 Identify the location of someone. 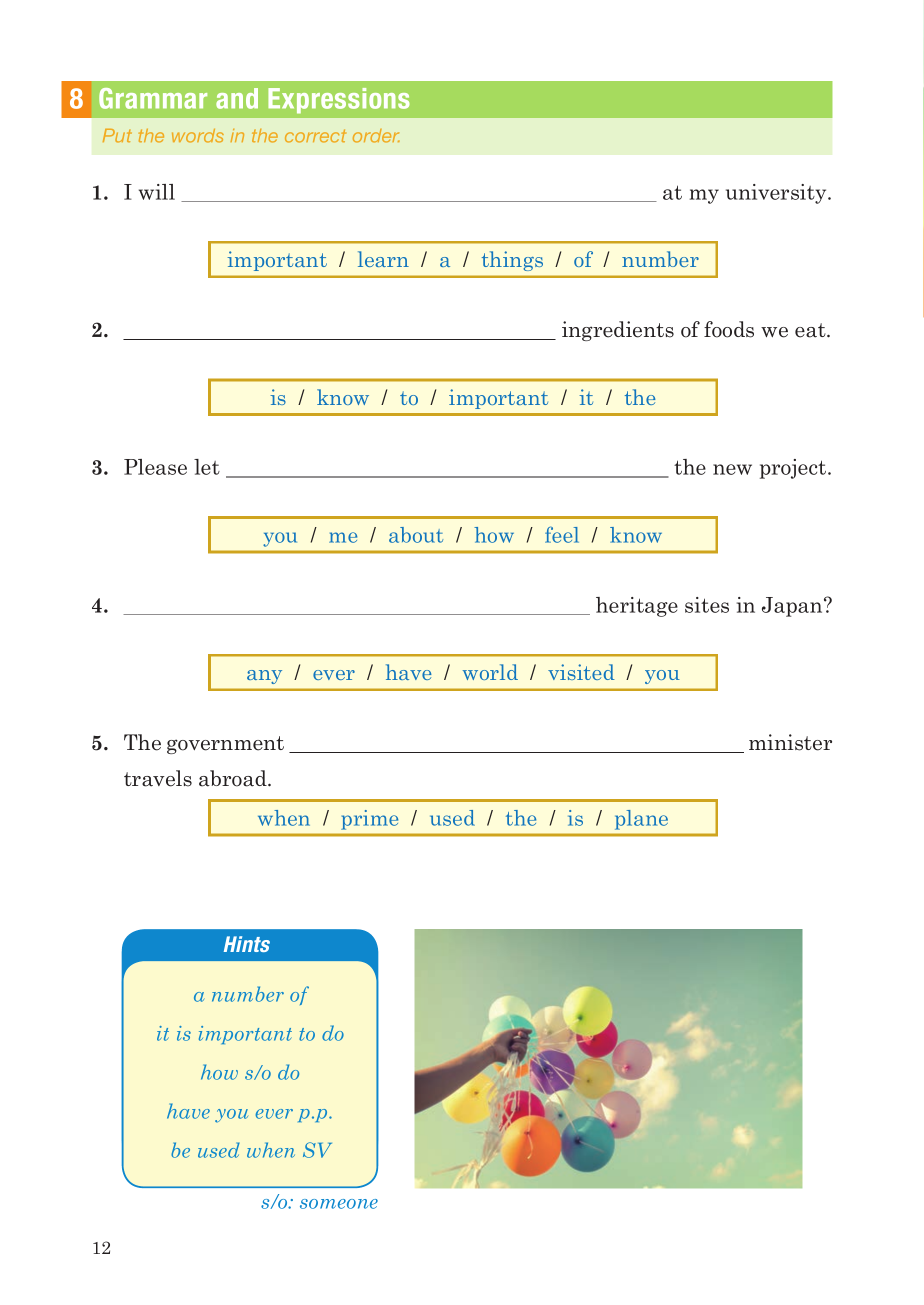
(339, 1204).
